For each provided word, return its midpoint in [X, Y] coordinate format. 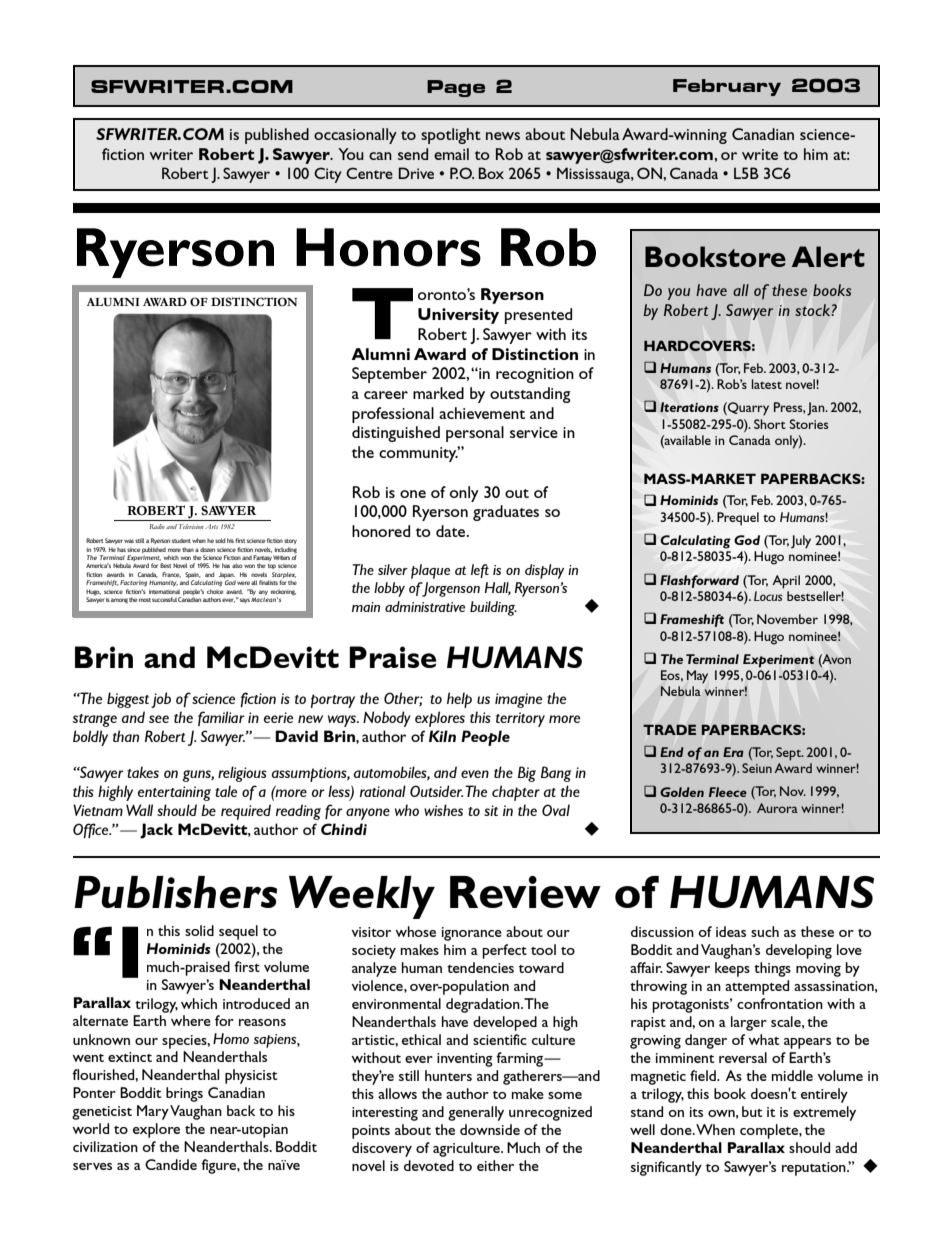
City [328, 175]
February [727, 87]
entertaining [174, 793]
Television [191, 526]
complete [770, 1131]
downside [490, 1129]
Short [770, 424]
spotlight [451, 136]
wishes [443, 810]
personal [475, 434]
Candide [171, 1164]
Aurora [777, 808]
